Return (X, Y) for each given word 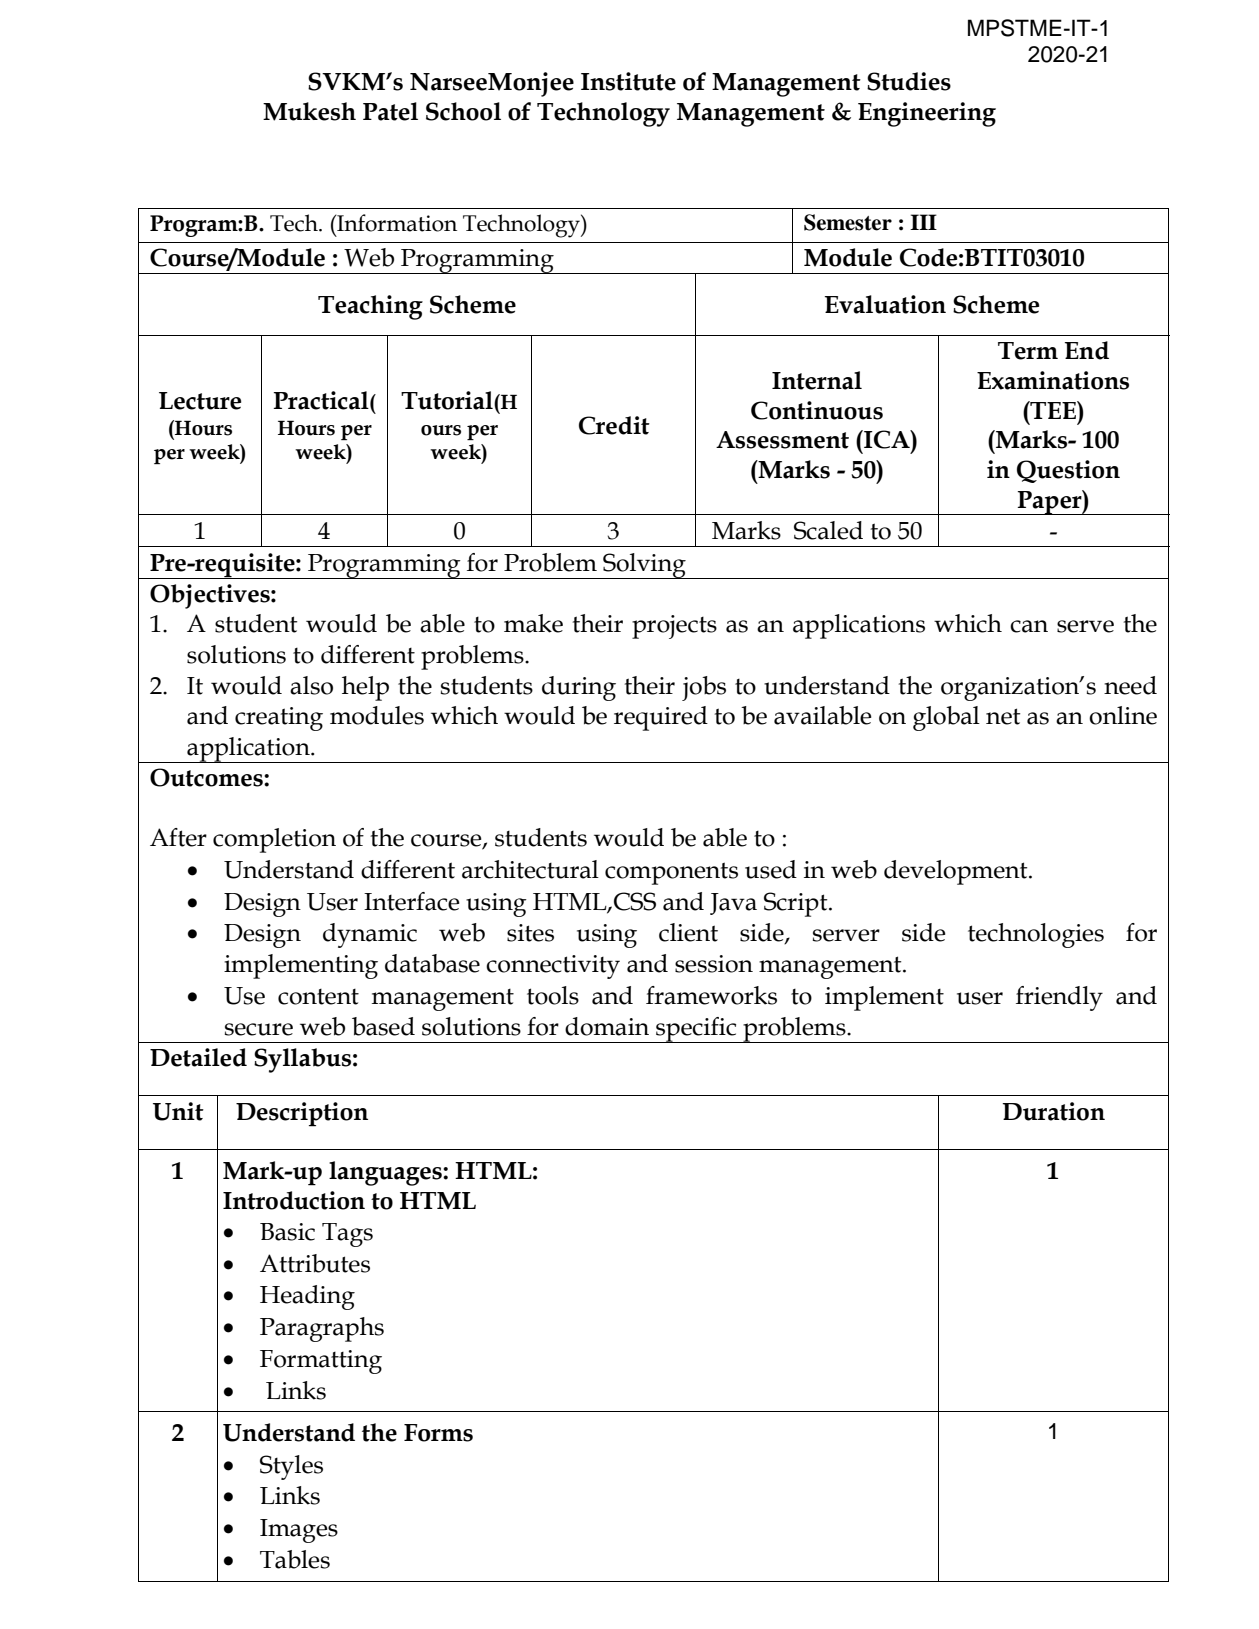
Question (1068, 471)
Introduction (294, 1200)
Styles (291, 1467)
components (671, 873)
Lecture (200, 401)
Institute (628, 81)
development (957, 872)
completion (274, 840)
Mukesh (309, 111)
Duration (1053, 1111)
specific (696, 1030)
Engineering (927, 114)
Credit (614, 425)
